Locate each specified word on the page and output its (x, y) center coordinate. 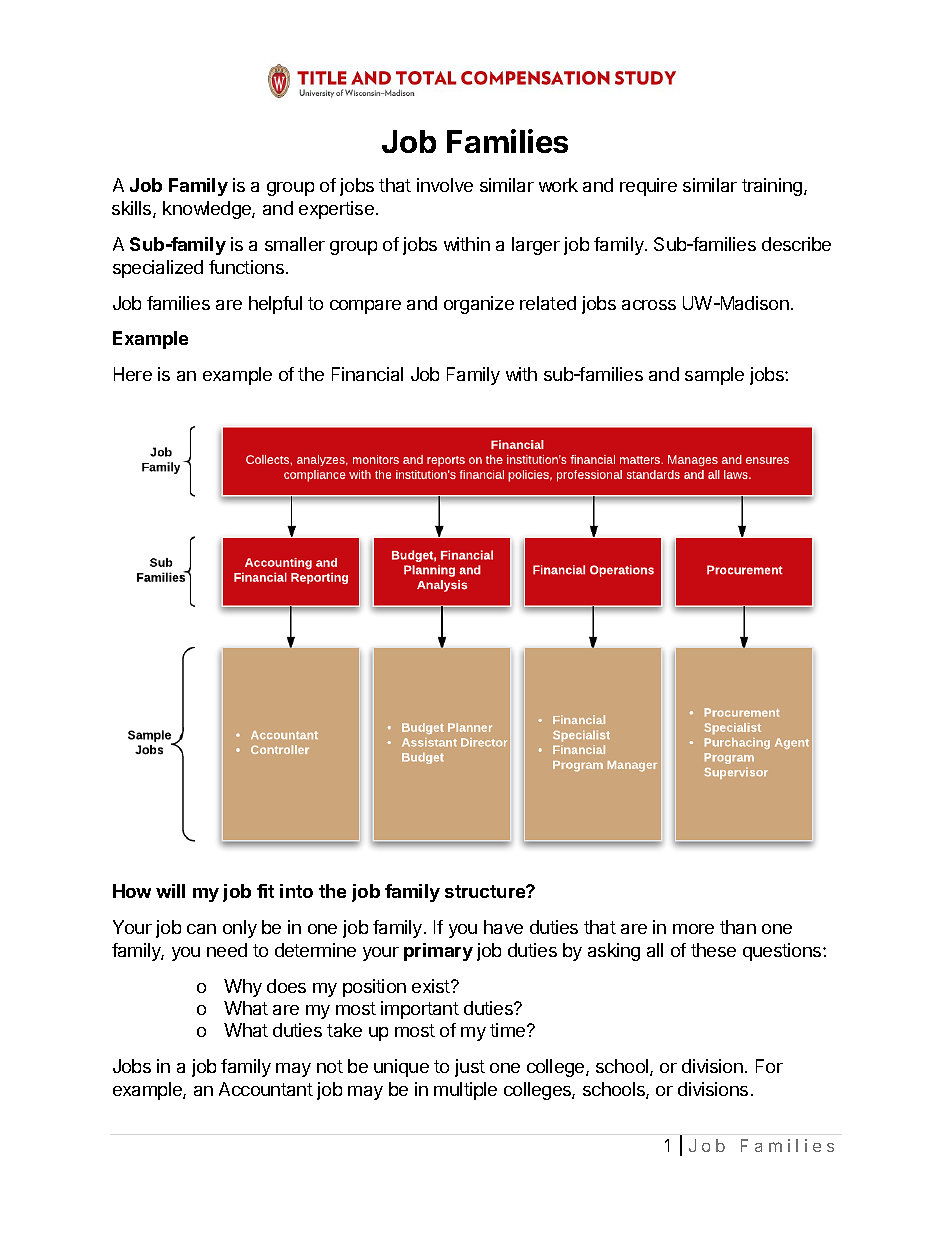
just (470, 1068)
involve (445, 185)
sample (714, 376)
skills (133, 209)
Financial (367, 374)
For (769, 1066)
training (773, 187)
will (170, 891)
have (503, 927)
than (738, 927)
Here (133, 374)
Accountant (266, 1089)
